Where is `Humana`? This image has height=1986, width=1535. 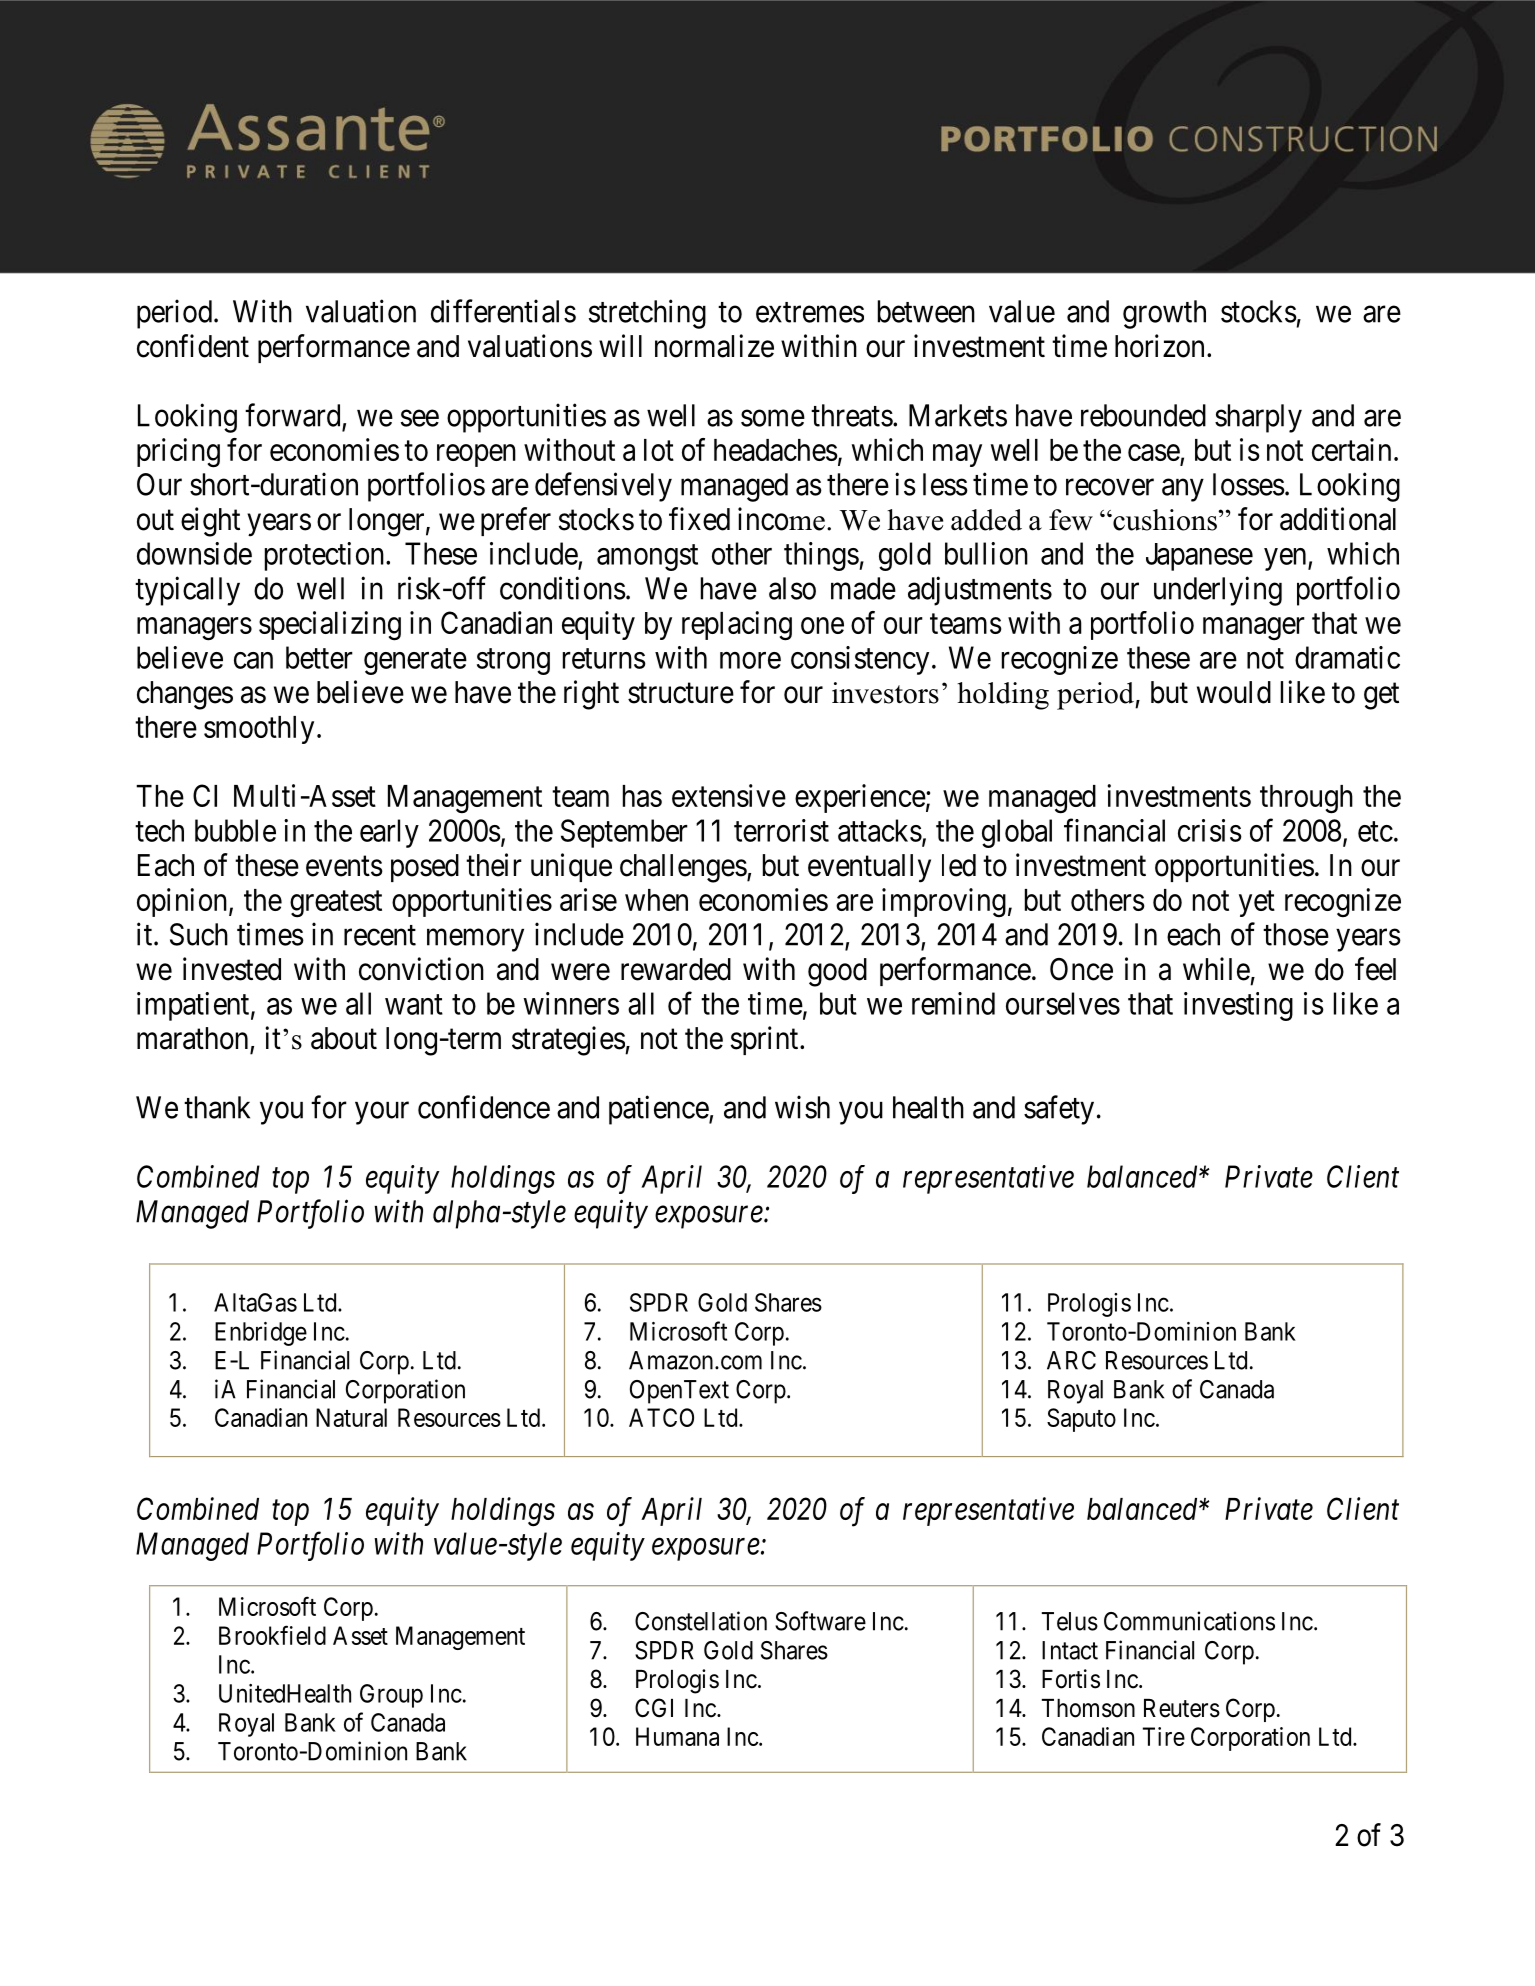 Humana is located at coordinates (677, 1736).
